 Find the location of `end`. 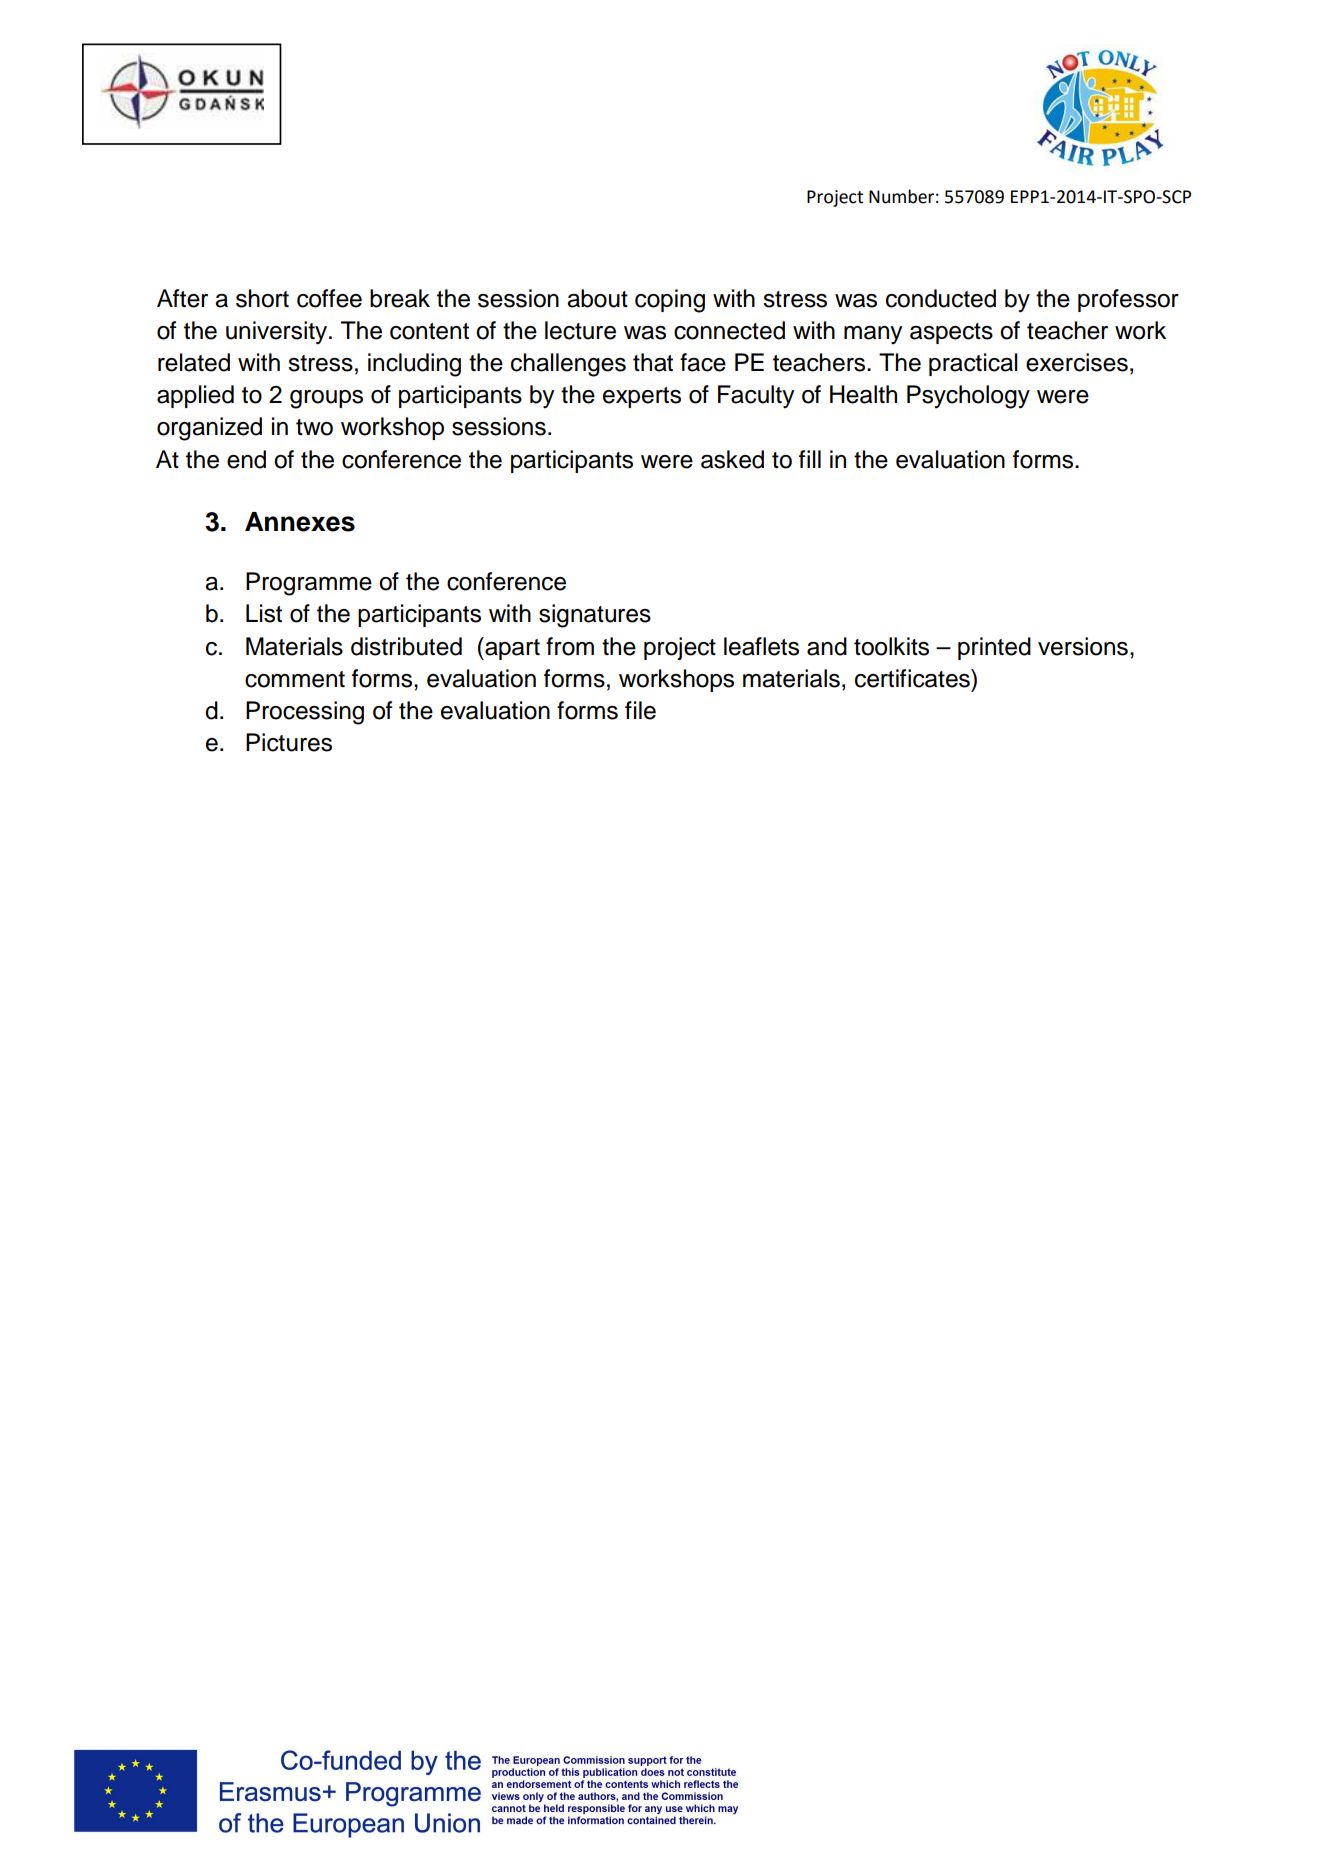

end is located at coordinates (246, 459).
